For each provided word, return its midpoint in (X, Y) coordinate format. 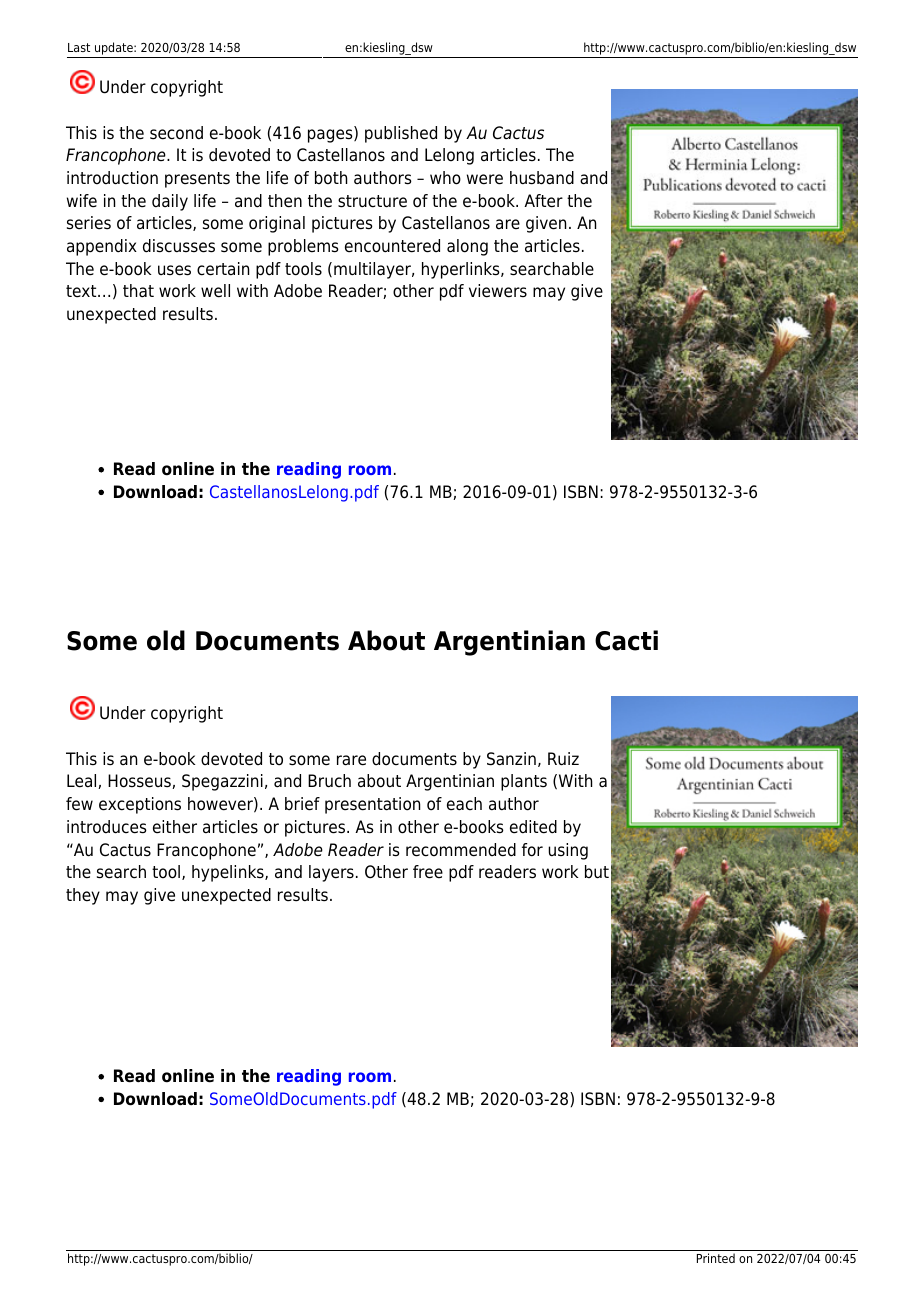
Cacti (626, 640)
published (401, 134)
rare (351, 760)
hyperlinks (462, 270)
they (83, 896)
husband (542, 178)
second (176, 133)
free (428, 872)
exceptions (140, 805)
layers (331, 873)
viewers (498, 291)
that (138, 291)
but (597, 872)
